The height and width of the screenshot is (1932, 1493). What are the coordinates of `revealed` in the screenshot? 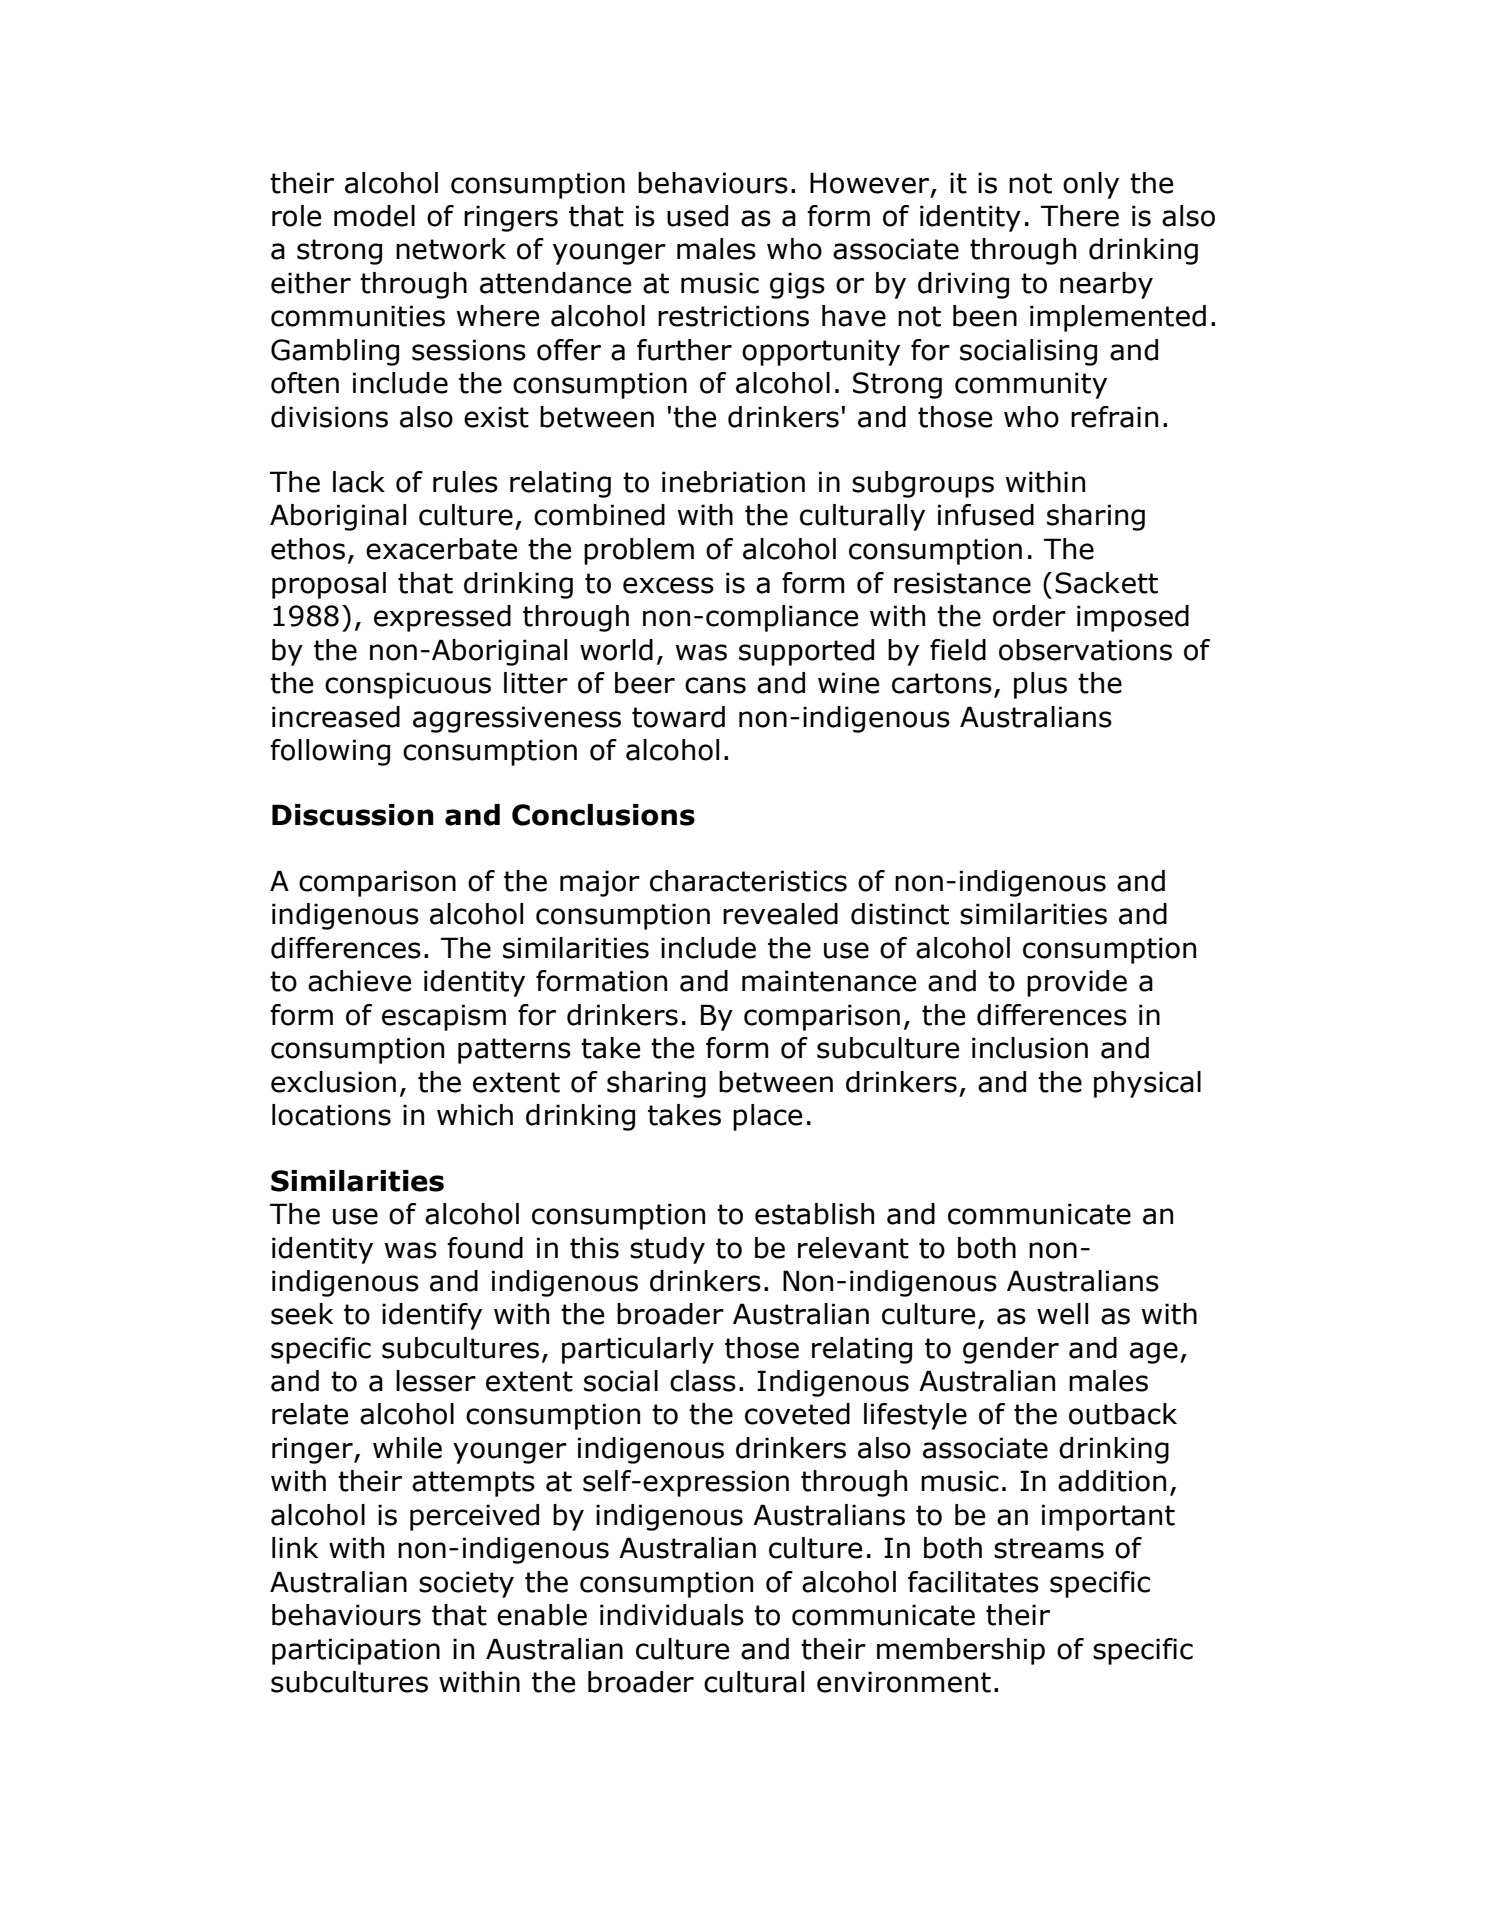 It's located at (780, 914).
